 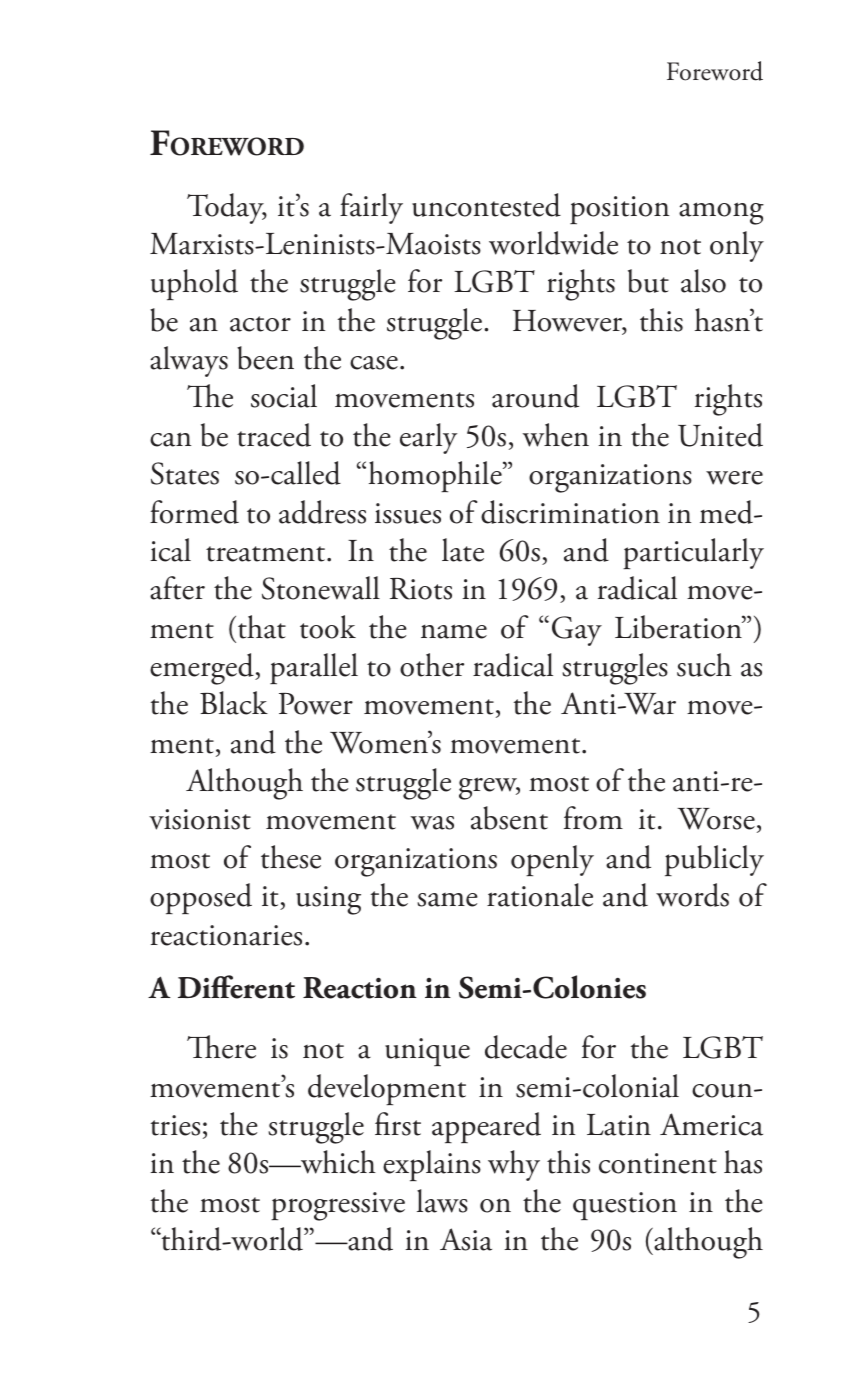 I want to click on progressive, so click(x=338, y=1206).
